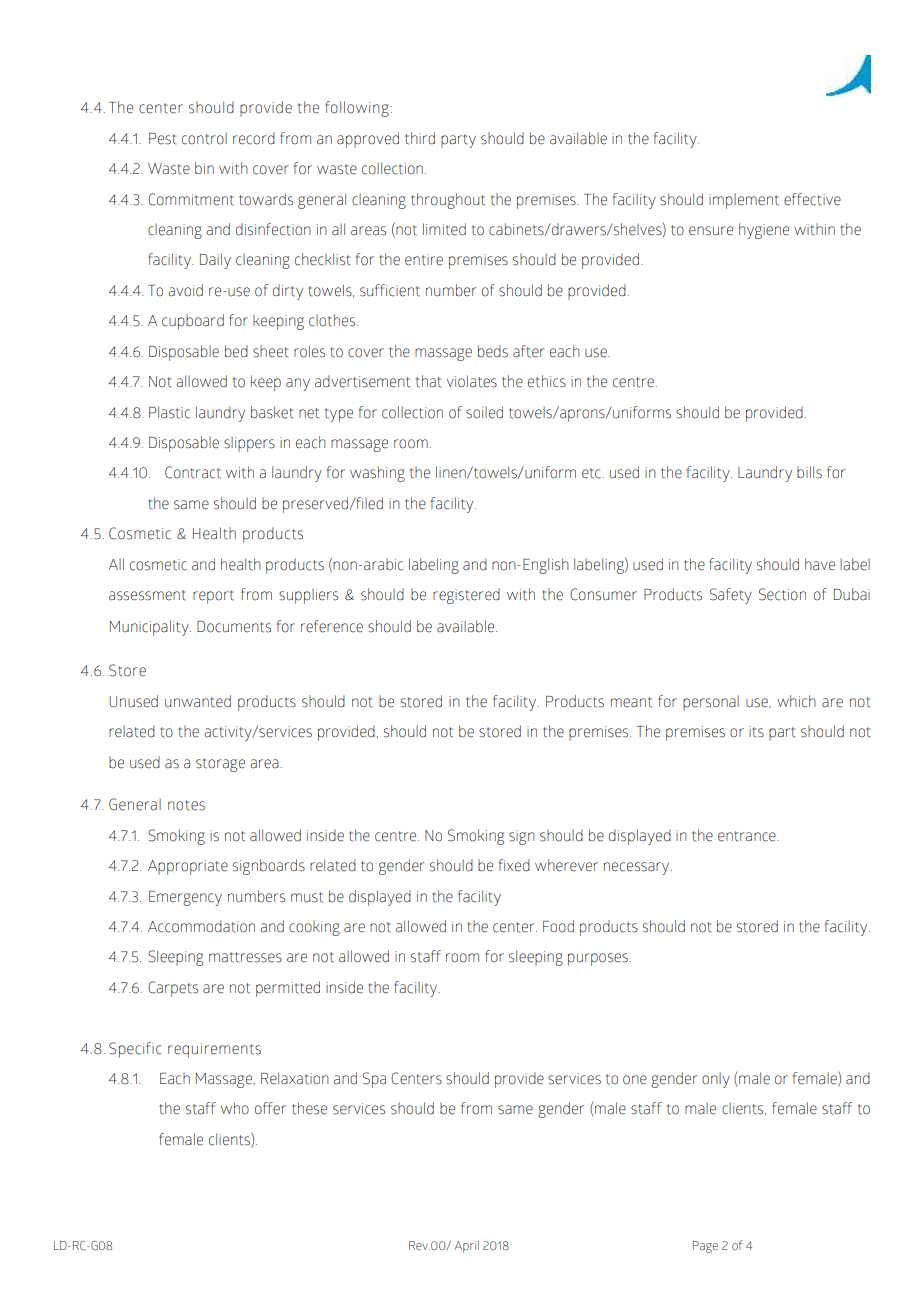 Image resolution: width=924 pixels, height=1308 pixels. I want to click on control, so click(204, 139).
